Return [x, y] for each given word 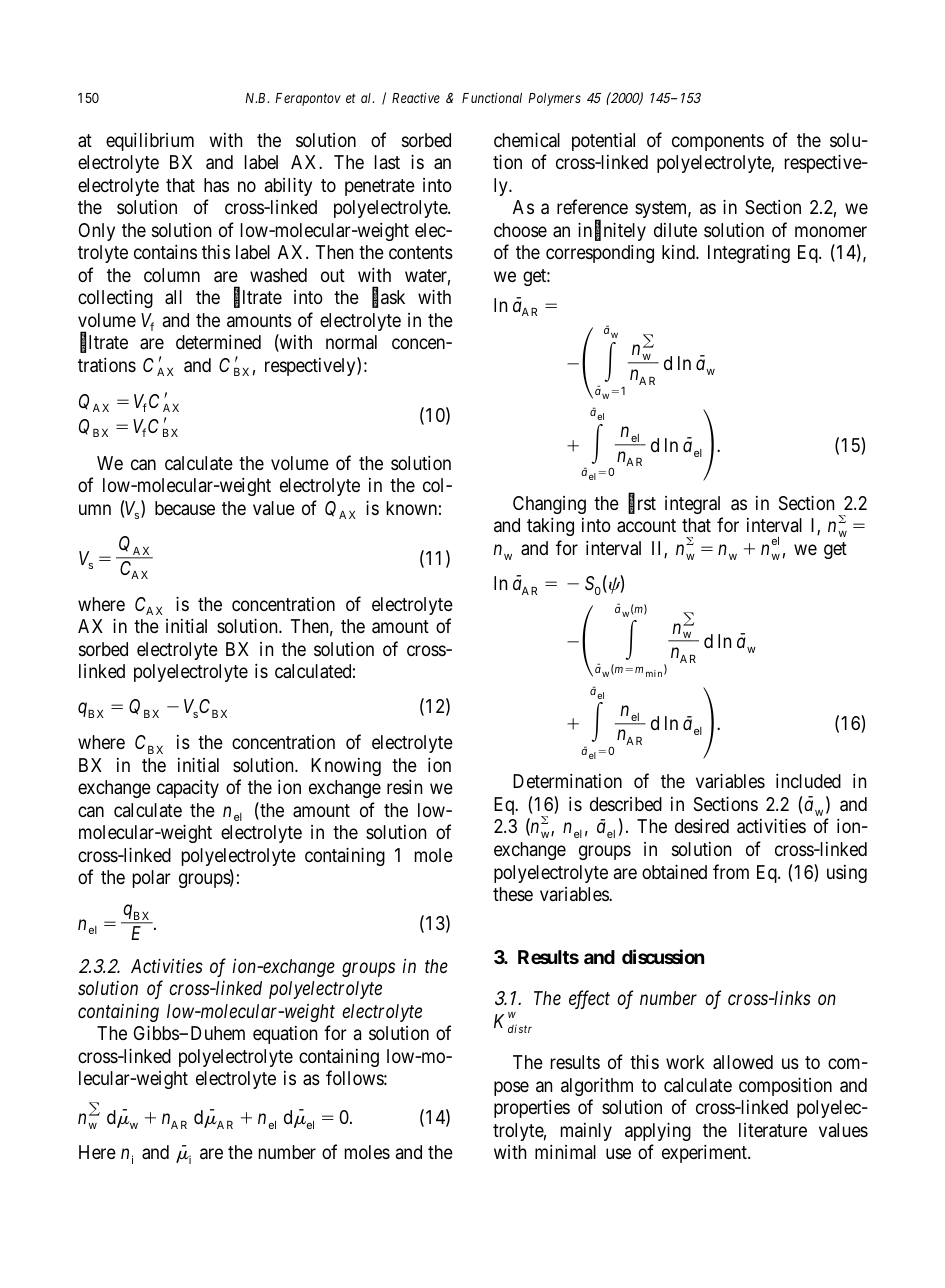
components [718, 142]
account [646, 526]
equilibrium [150, 142]
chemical [527, 139]
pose [511, 1088]
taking [550, 527]
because [185, 508]
